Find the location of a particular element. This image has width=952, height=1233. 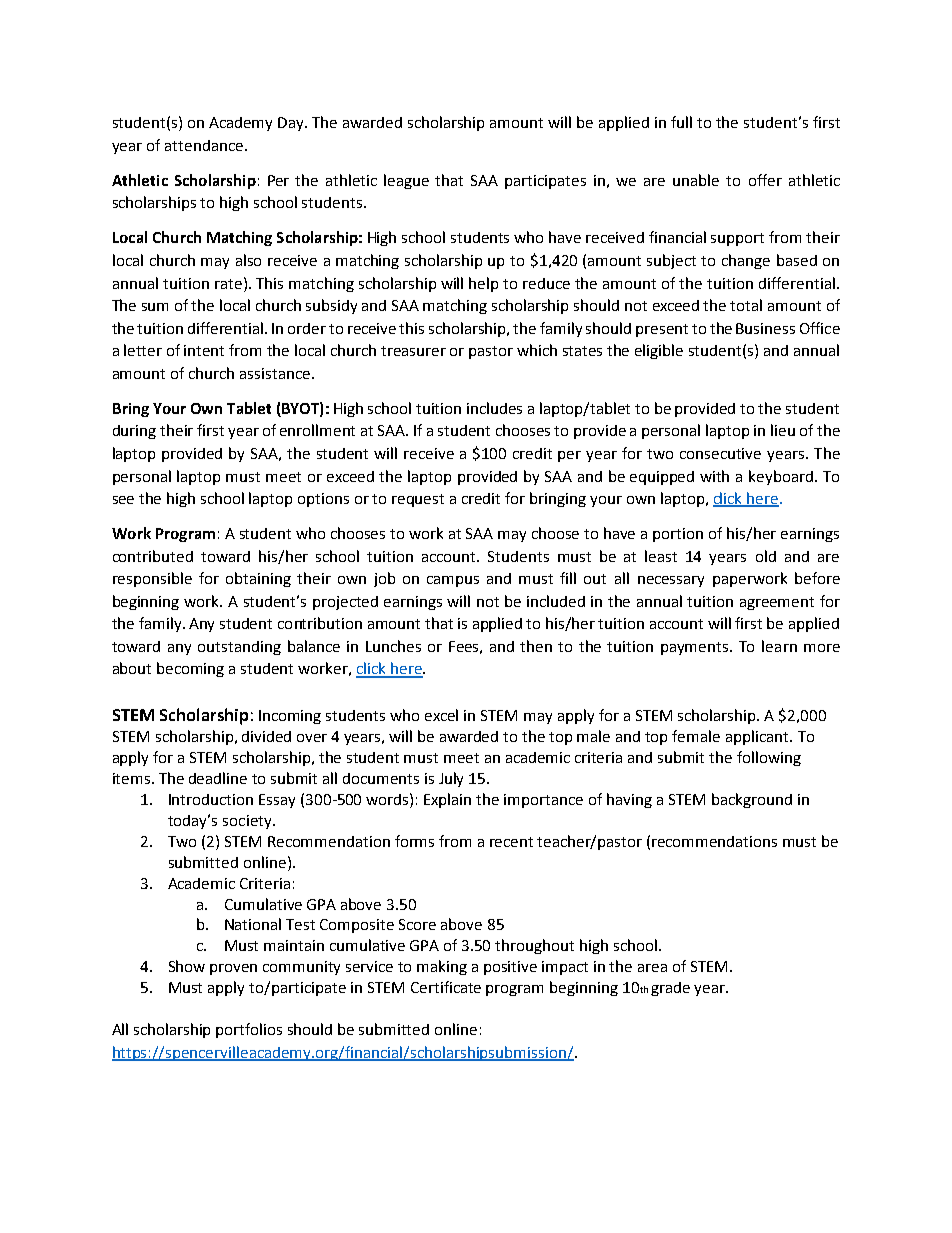

applicant is located at coordinates (758, 737).
